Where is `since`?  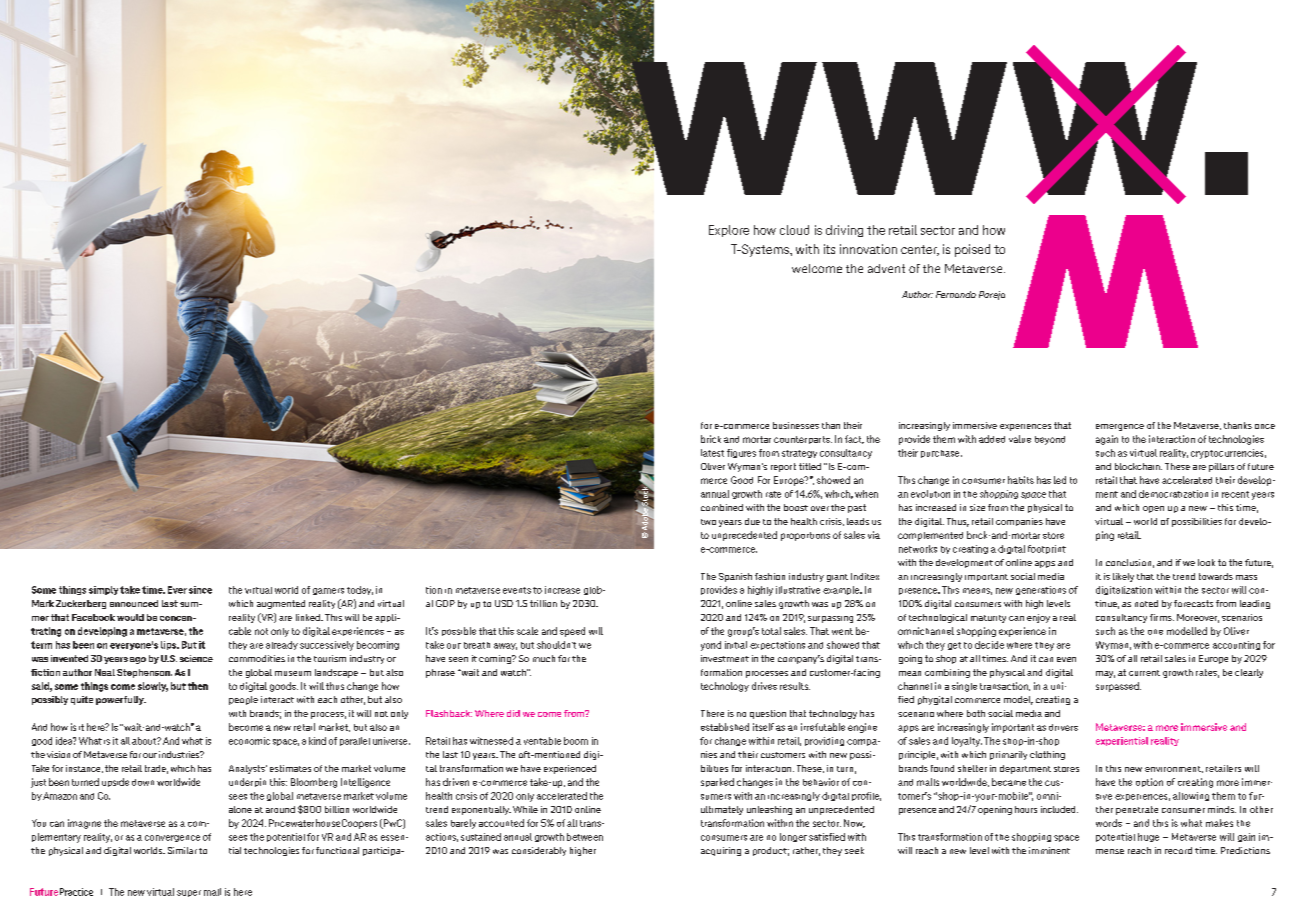 since is located at coordinates (200, 590).
